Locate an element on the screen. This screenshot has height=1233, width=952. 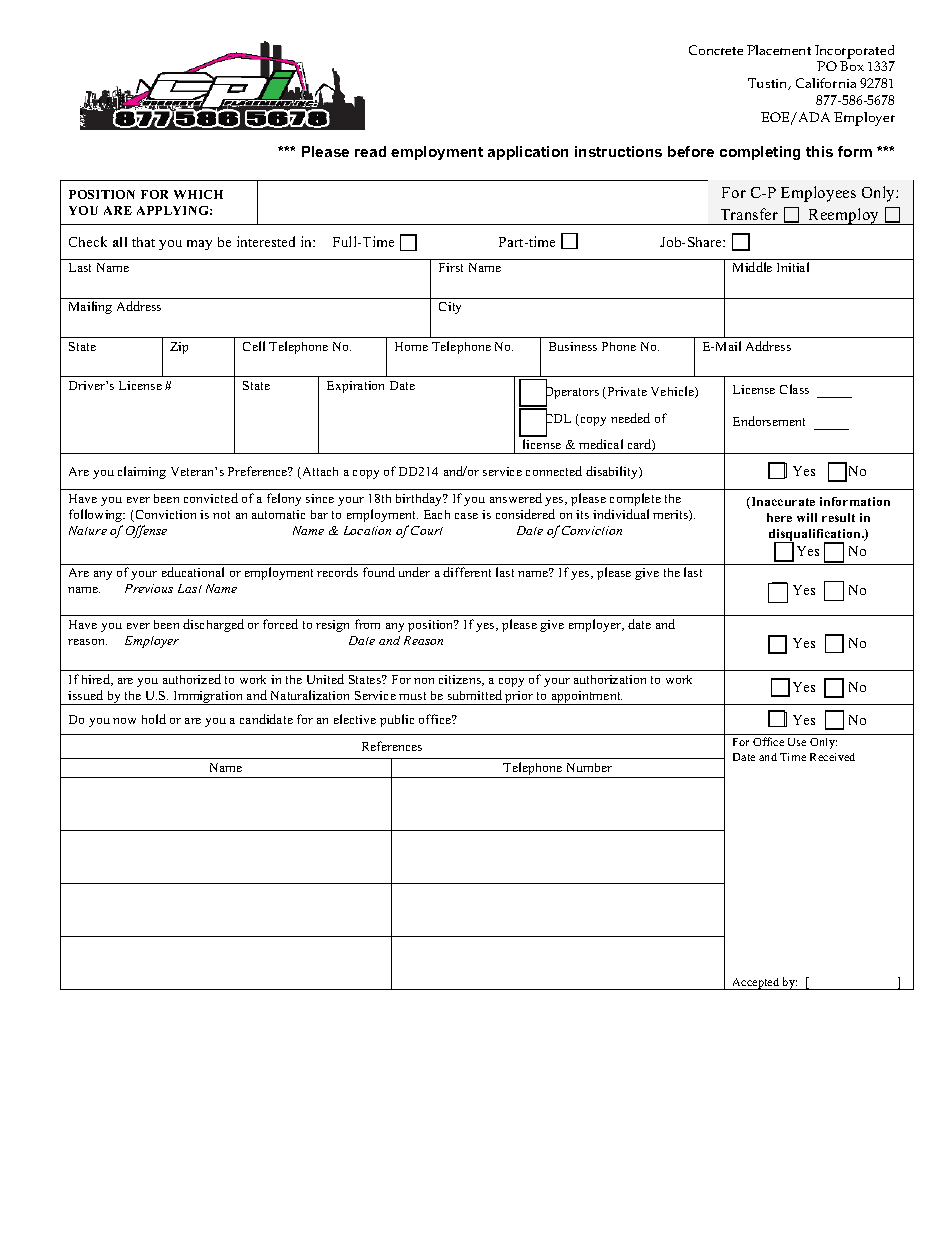
Middle is located at coordinates (752, 267).
